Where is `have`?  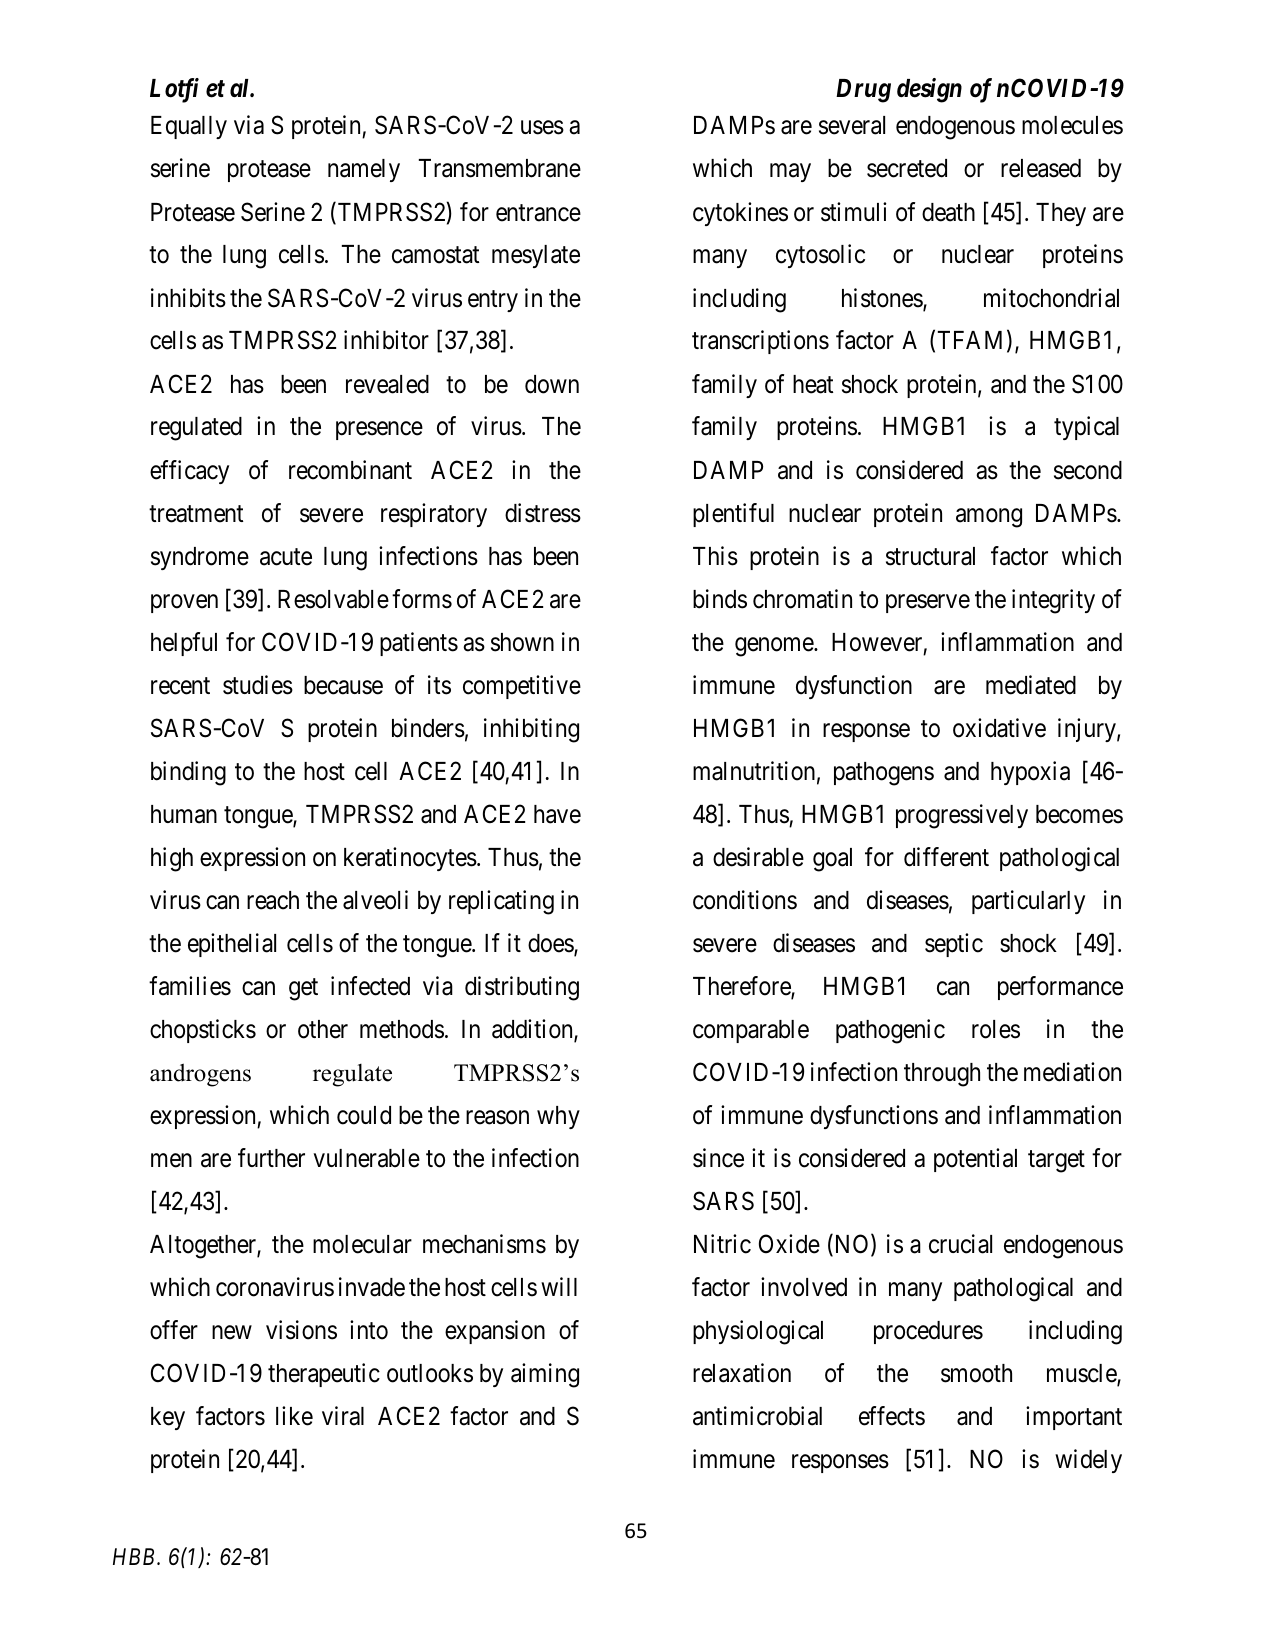 have is located at coordinates (557, 814).
